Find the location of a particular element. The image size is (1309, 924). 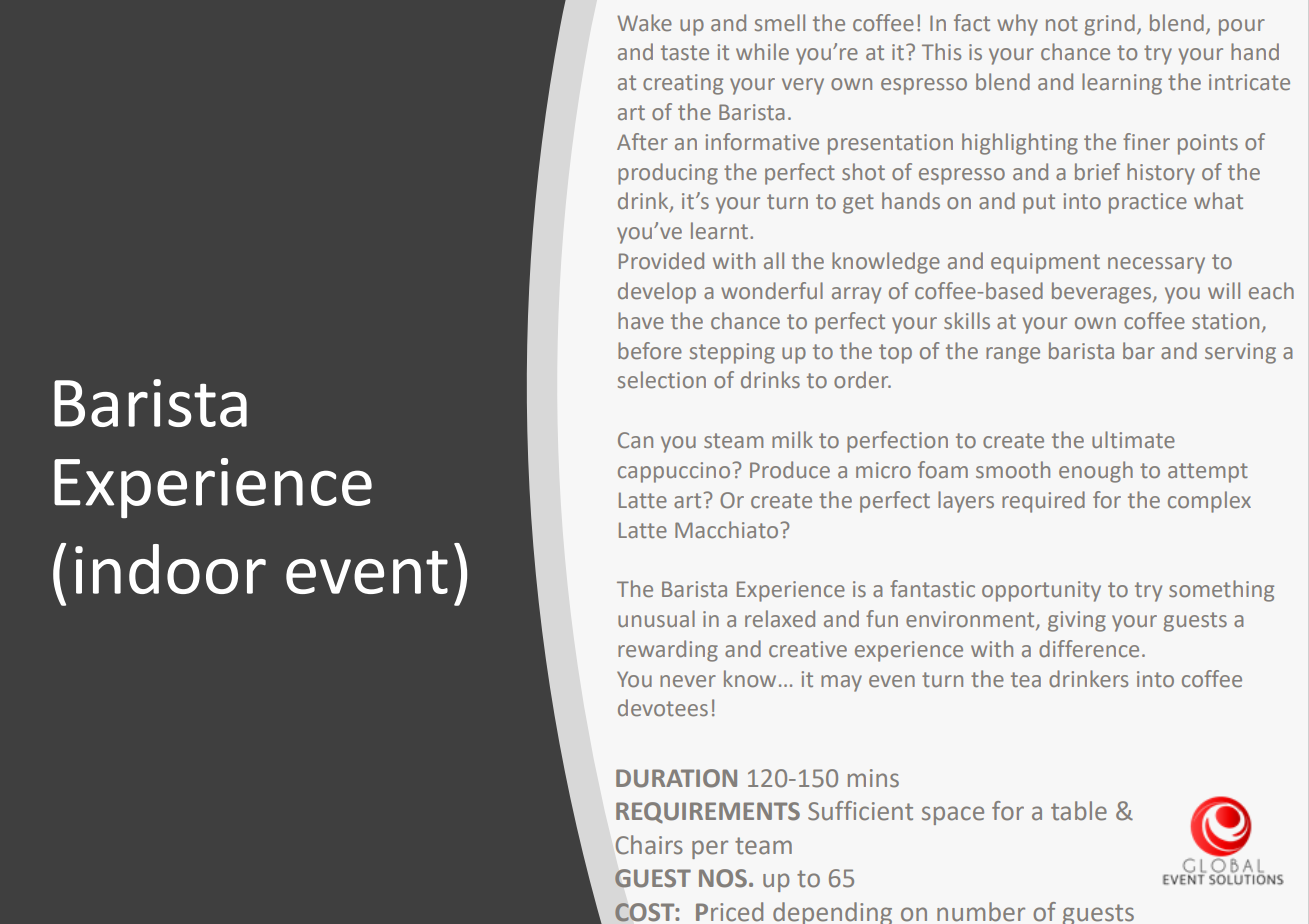

Wake is located at coordinates (644, 22).
